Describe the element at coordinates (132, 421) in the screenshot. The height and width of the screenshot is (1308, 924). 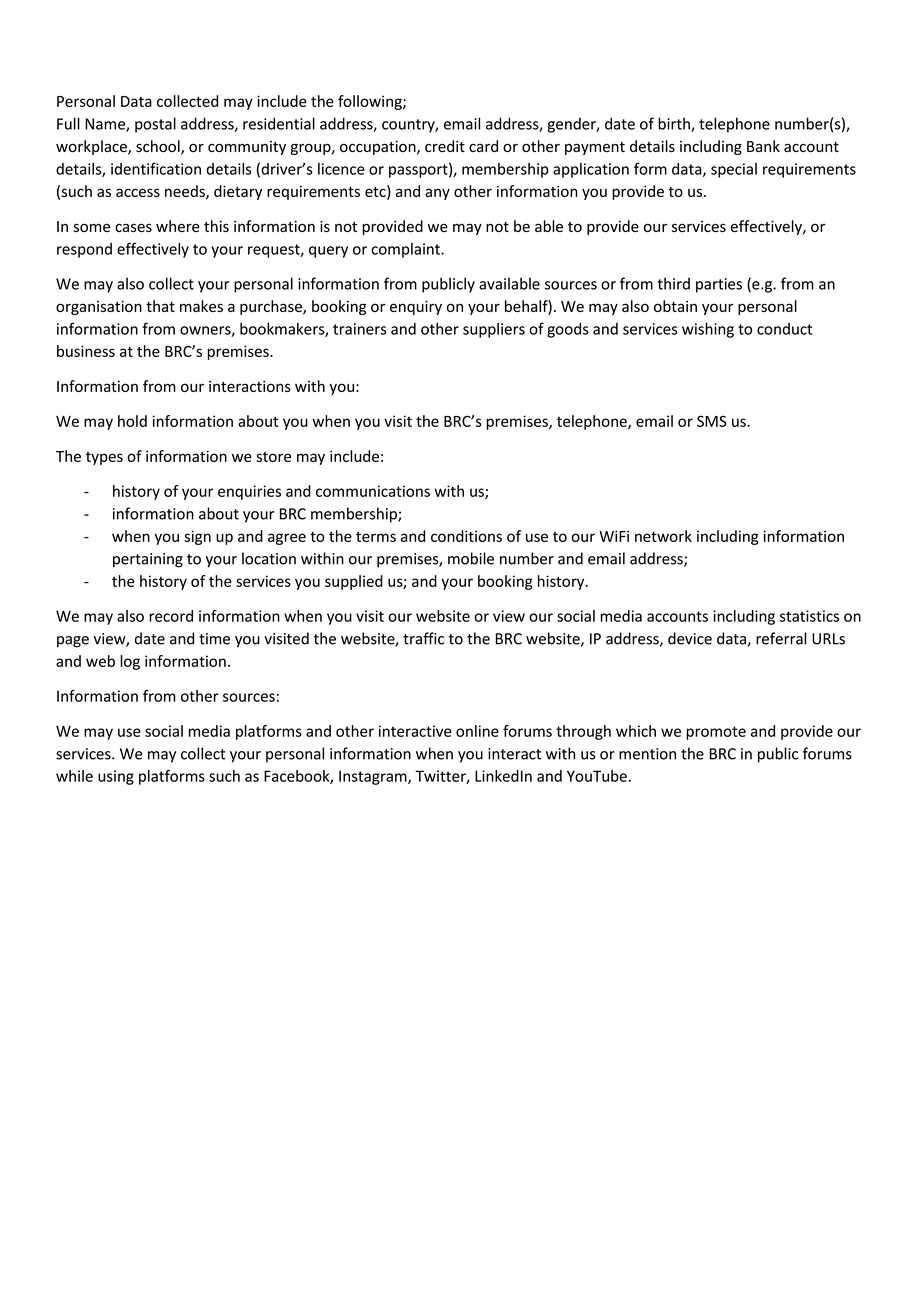
I see `hold` at that location.
